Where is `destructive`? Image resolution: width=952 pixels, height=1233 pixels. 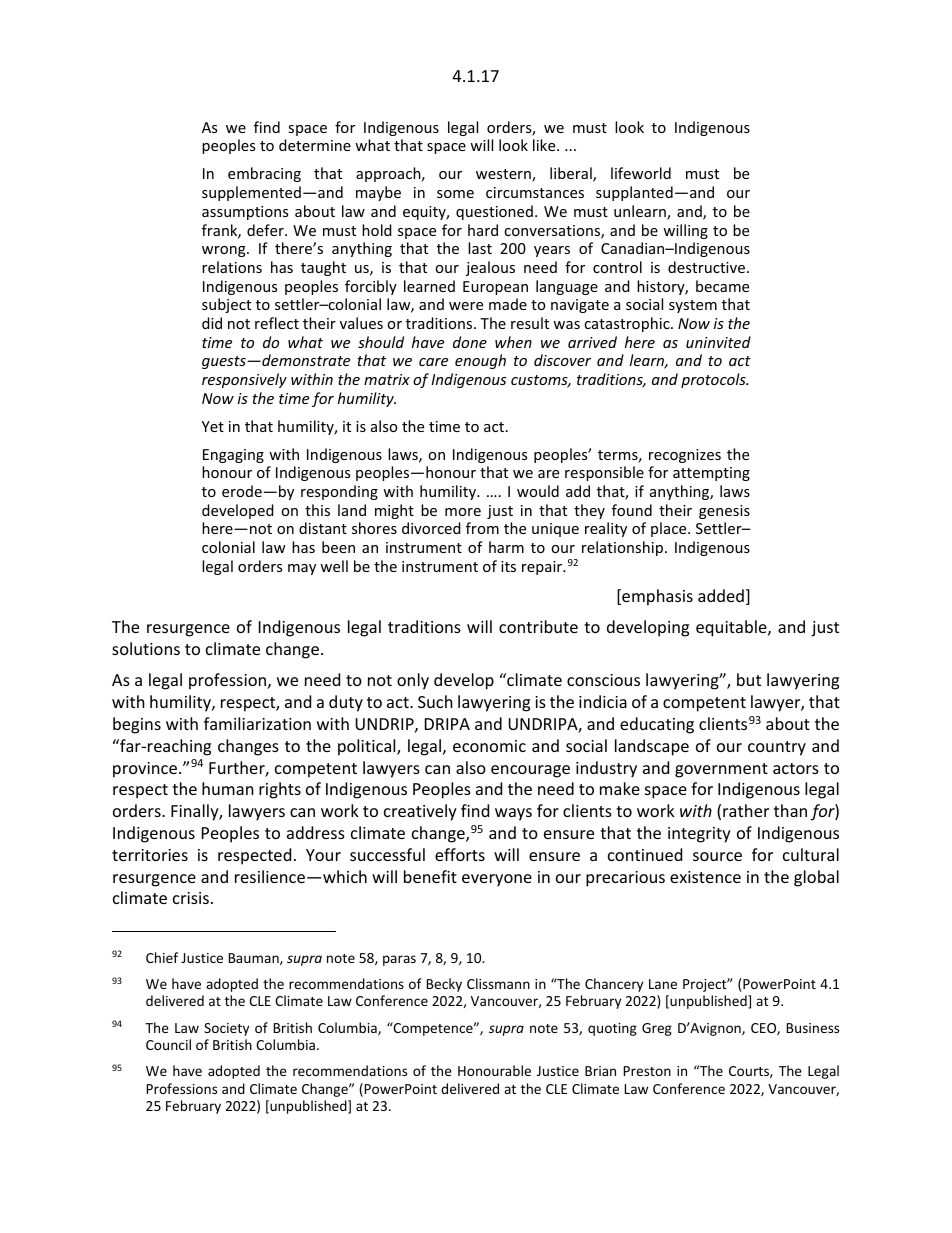 destructive is located at coordinates (708, 267).
